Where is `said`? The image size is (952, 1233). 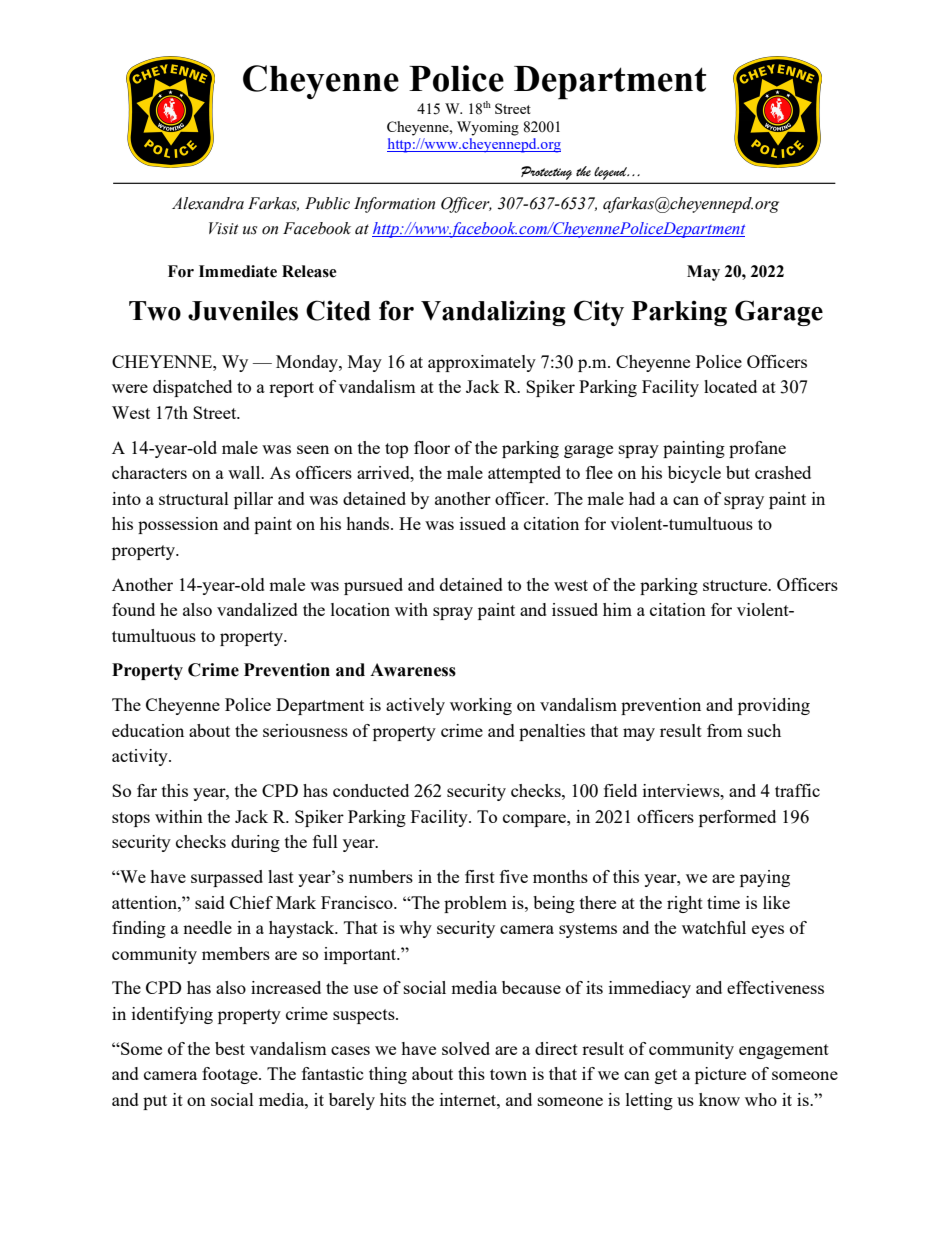
said is located at coordinates (210, 902).
